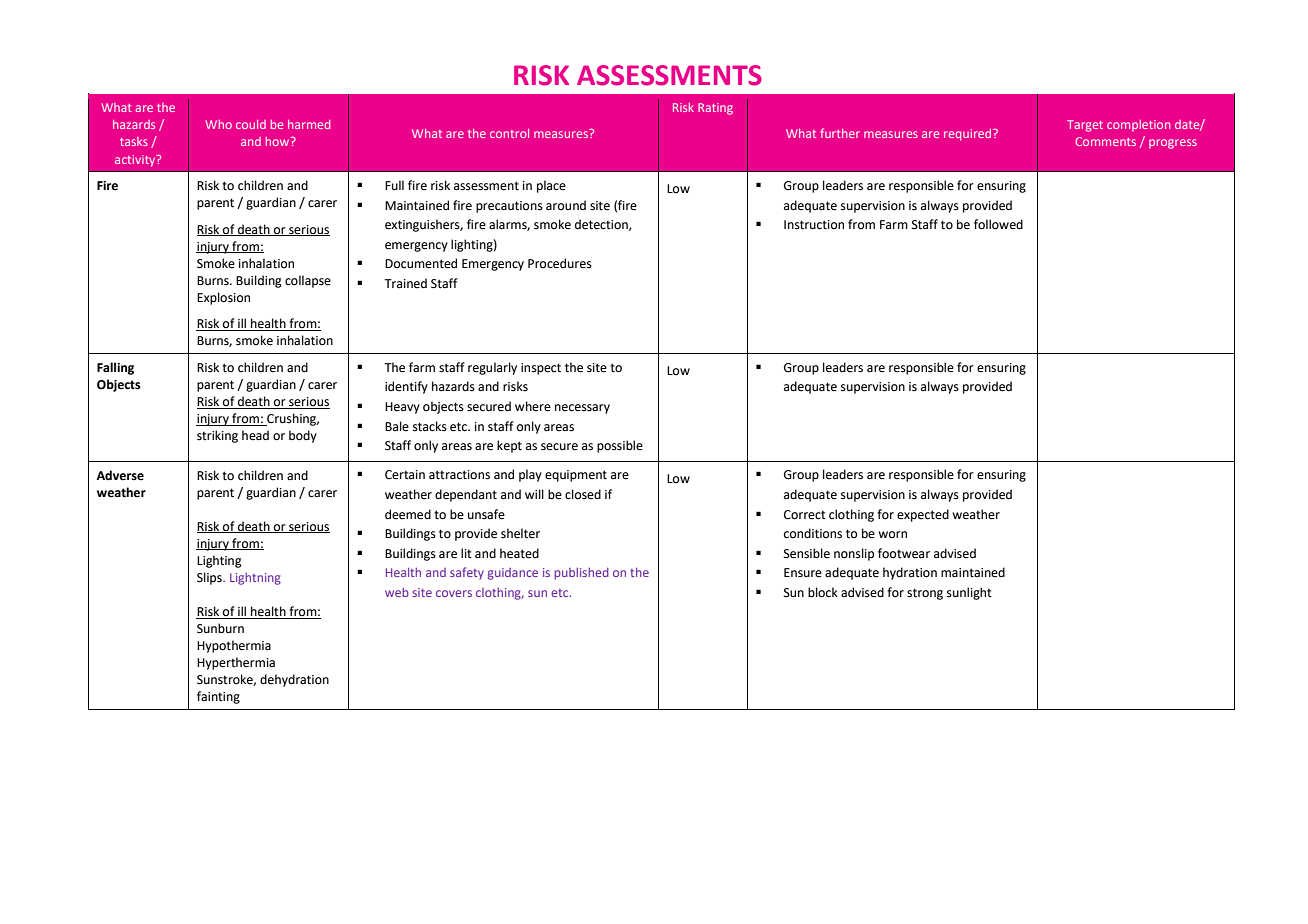 The height and width of the page is (924, 1308). Describe the element at coordinates (583, 494) in the page. I see `closed` at that location.
